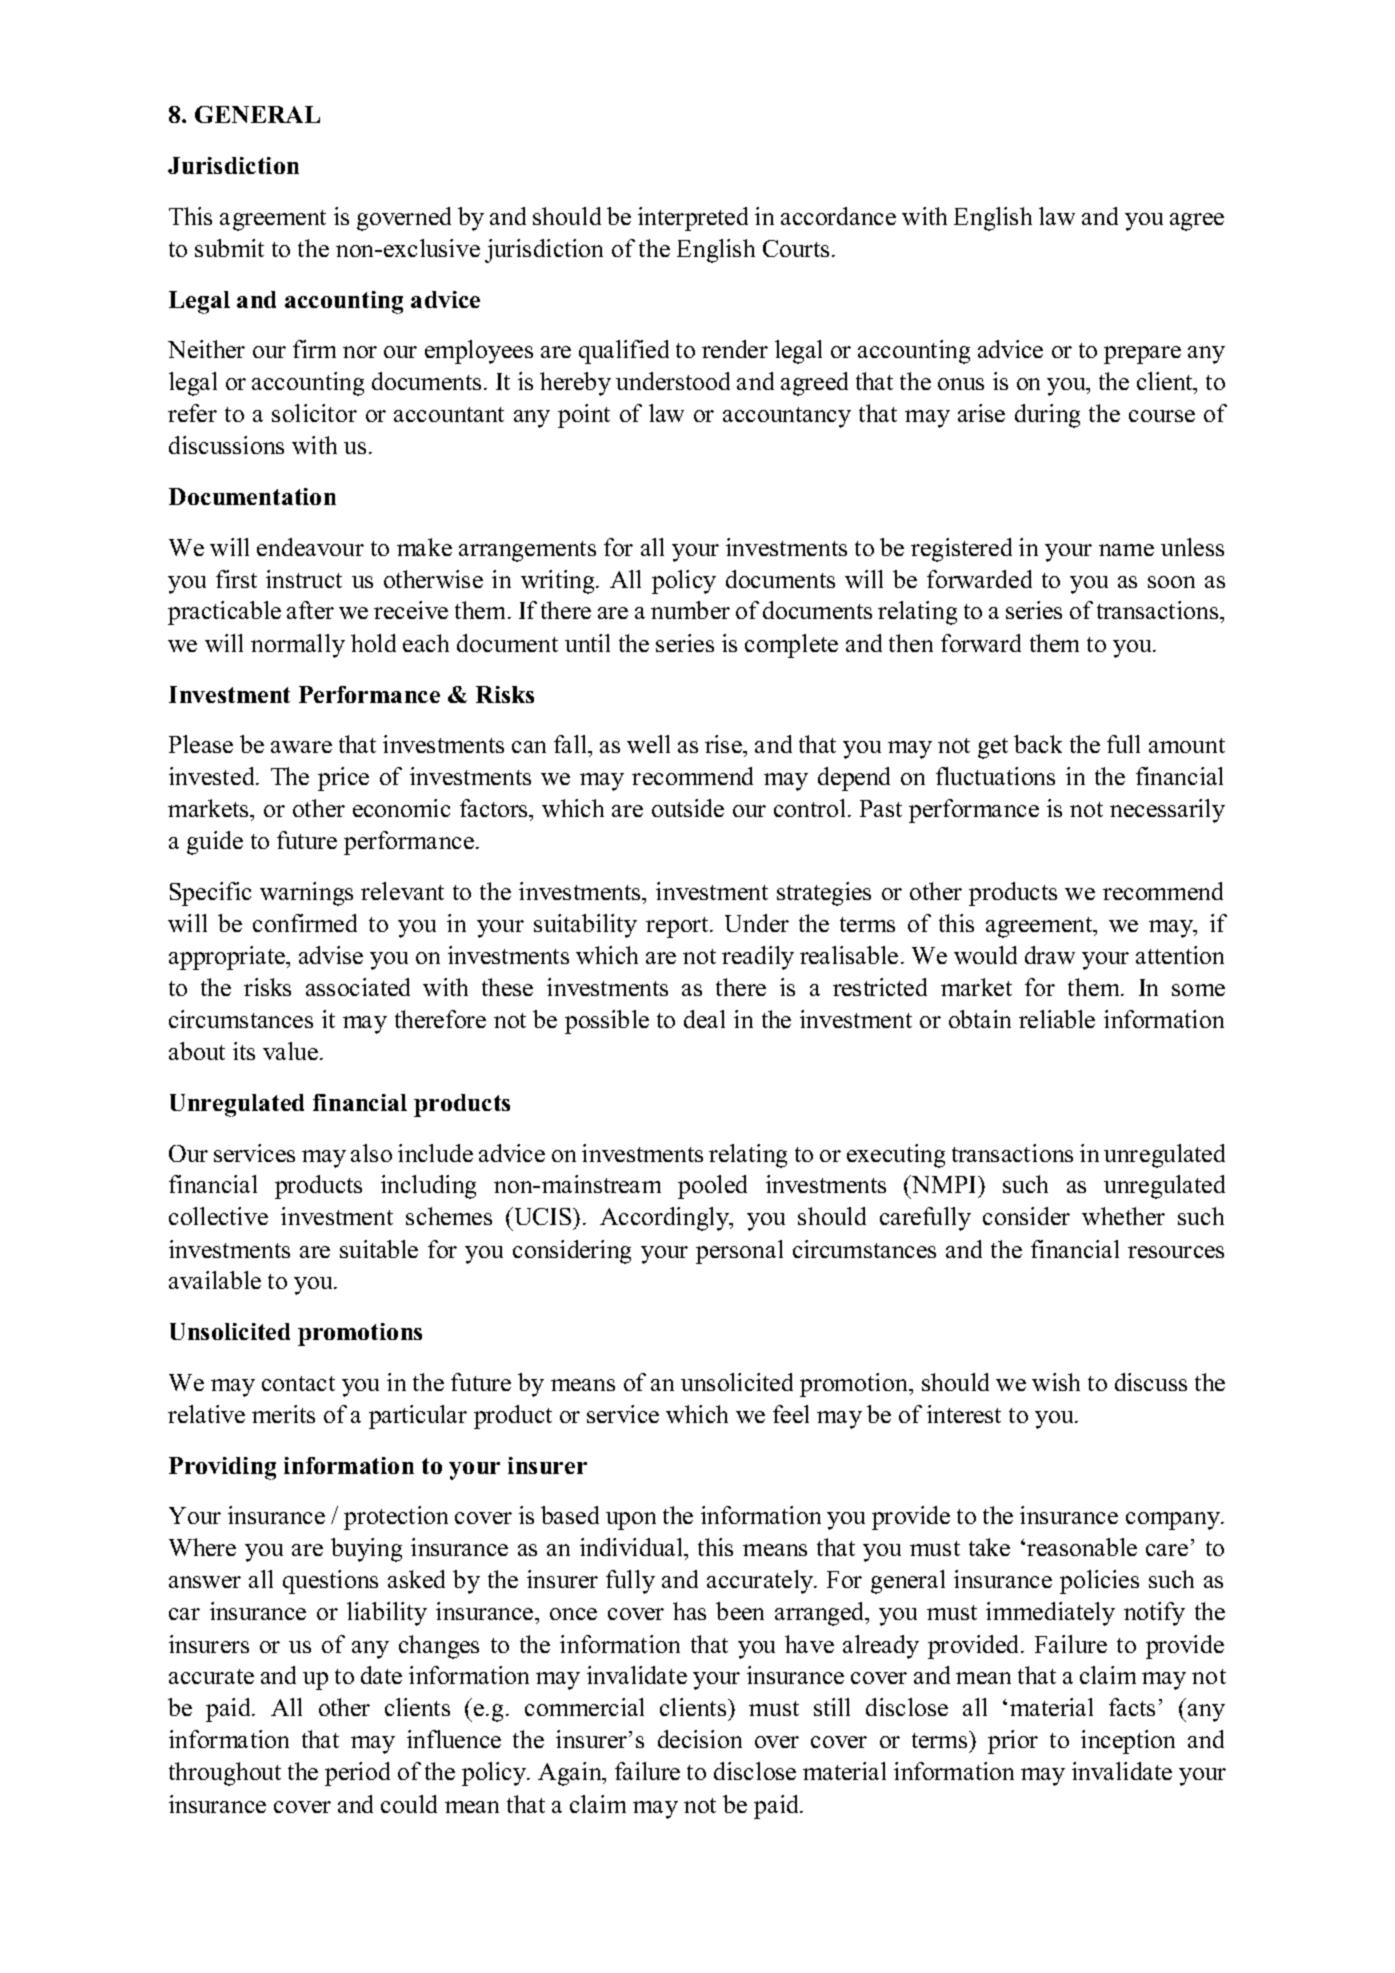 The width and height of the document is (1395, 1973). What do you see at coordinates (358, 987) in the document?
I see `associated` at bounding box center [358, 987].
